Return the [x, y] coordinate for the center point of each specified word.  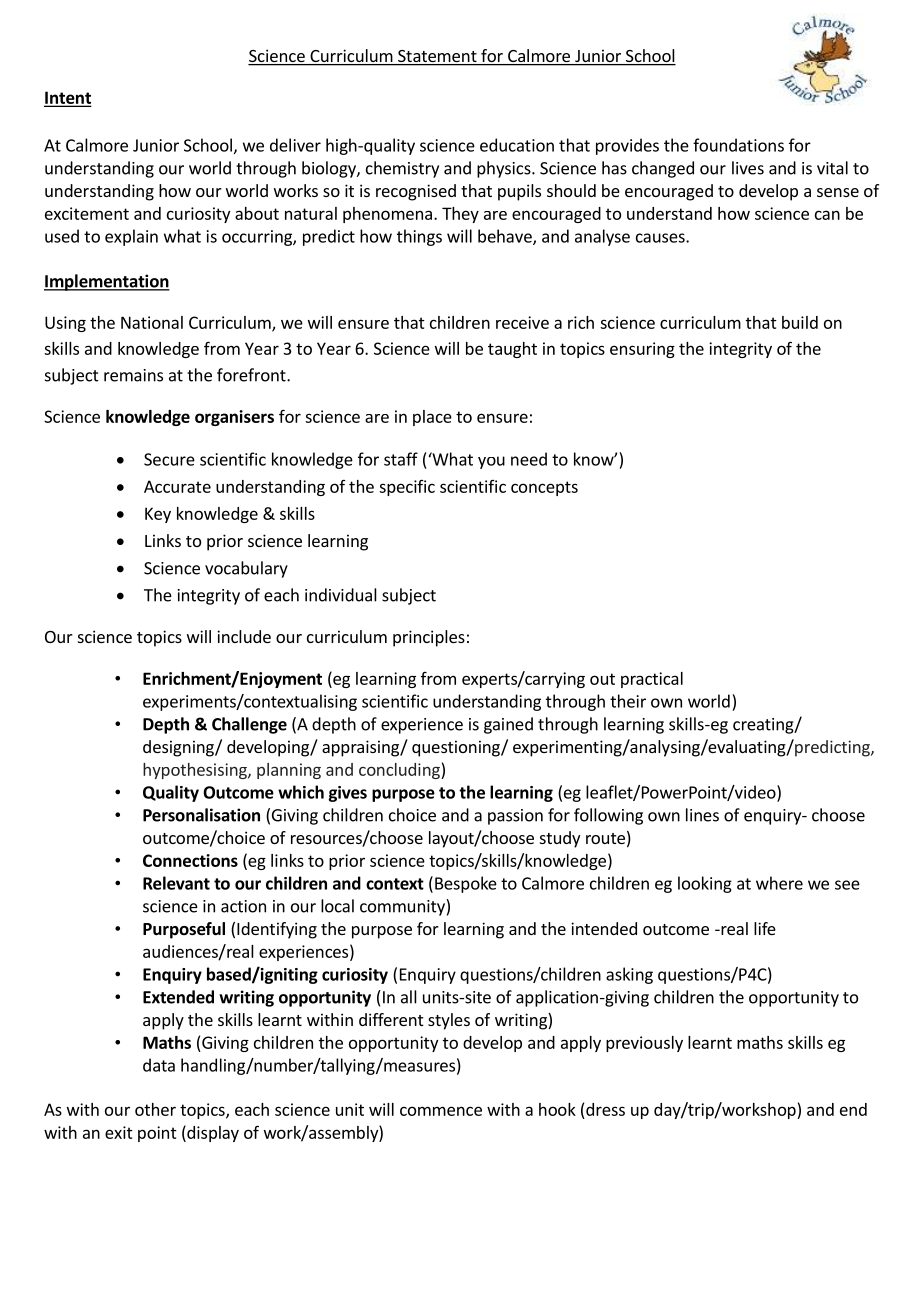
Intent [67, 98]
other [155, 1109]
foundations [738, 145]
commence [441, 1111]
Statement [437, 57]
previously [644, 1044]
